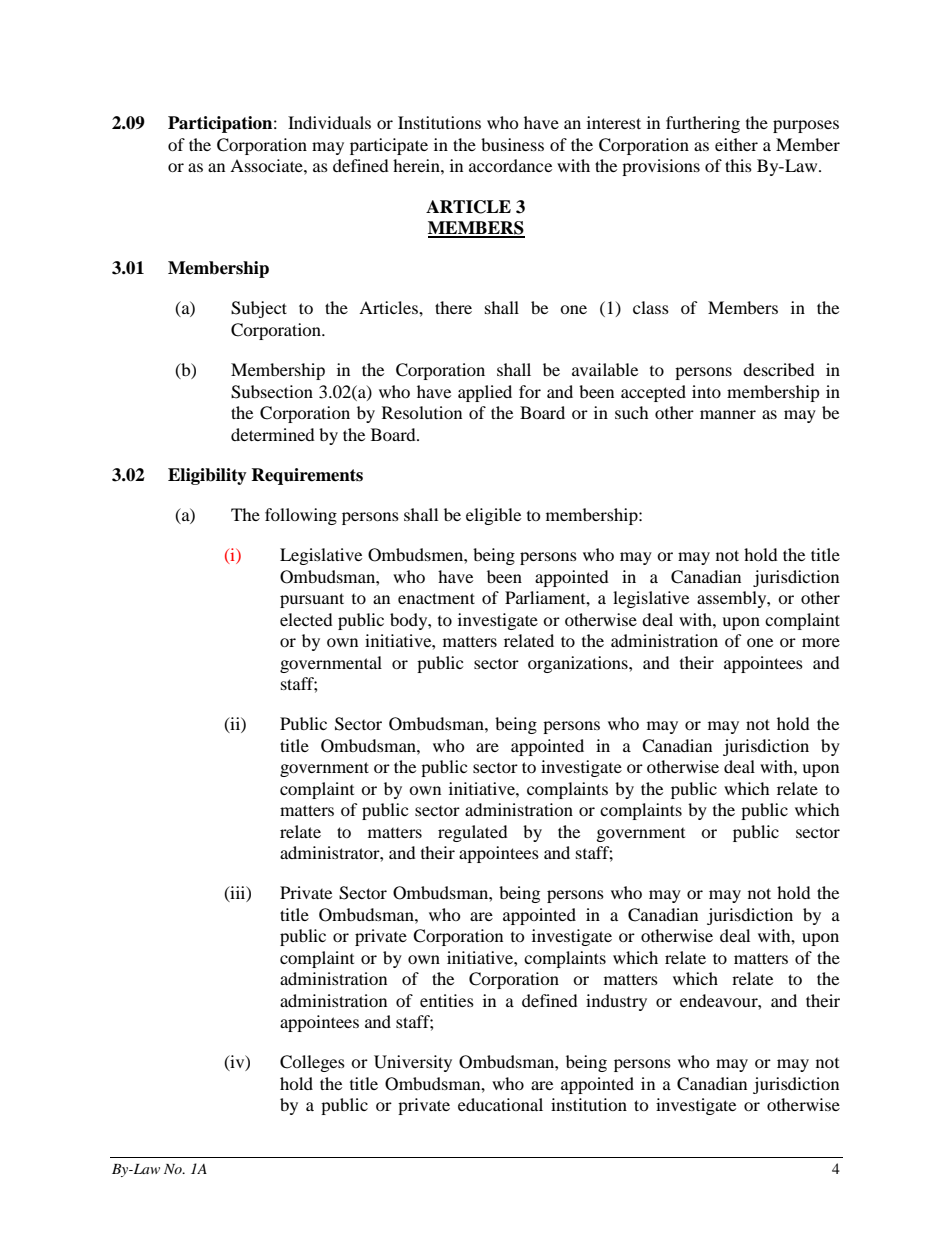 The height and width of the screenshot is (1233, 952). I want to click on business, so click(512, 144).
